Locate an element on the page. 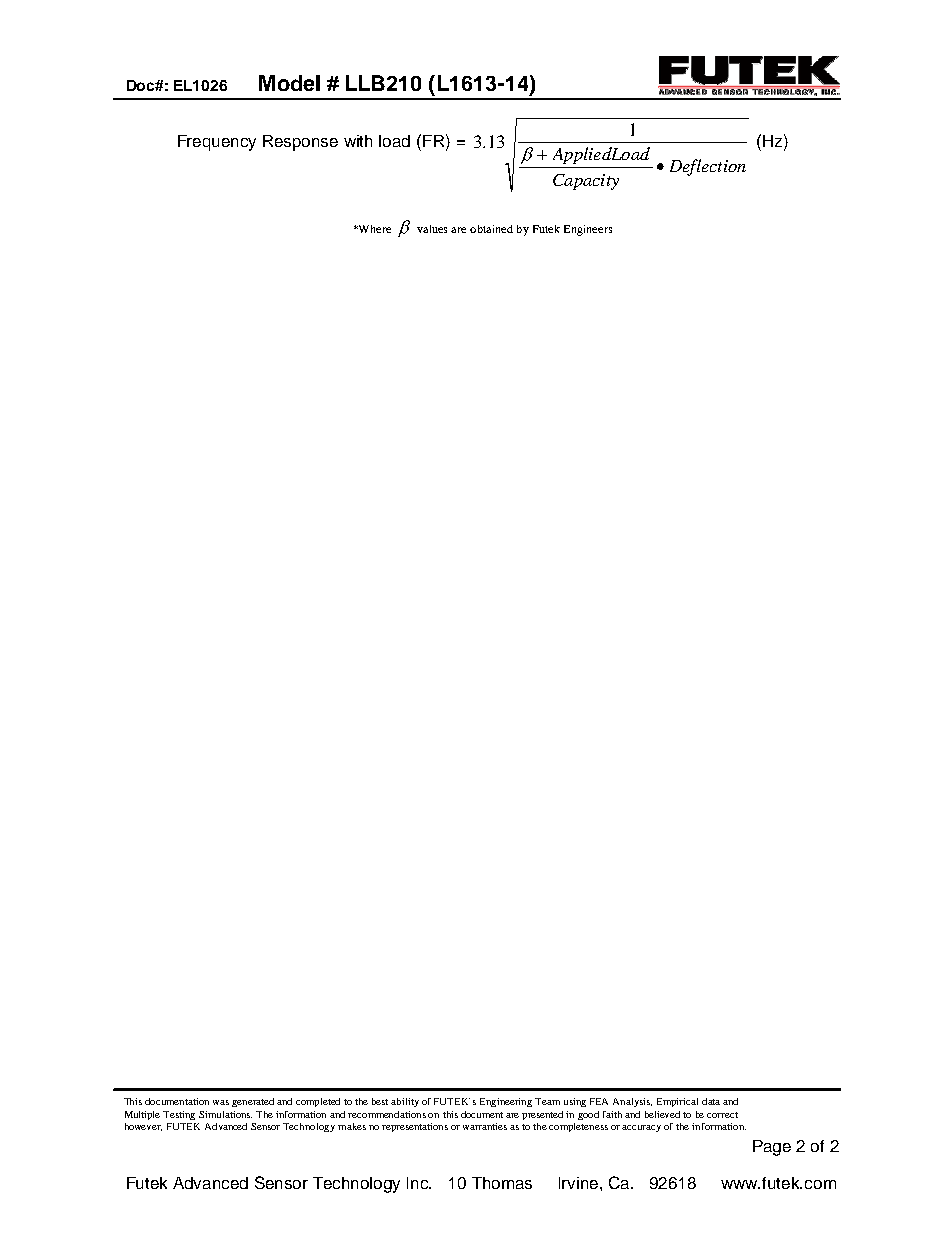  data is located at coordinates (711, 1101).
